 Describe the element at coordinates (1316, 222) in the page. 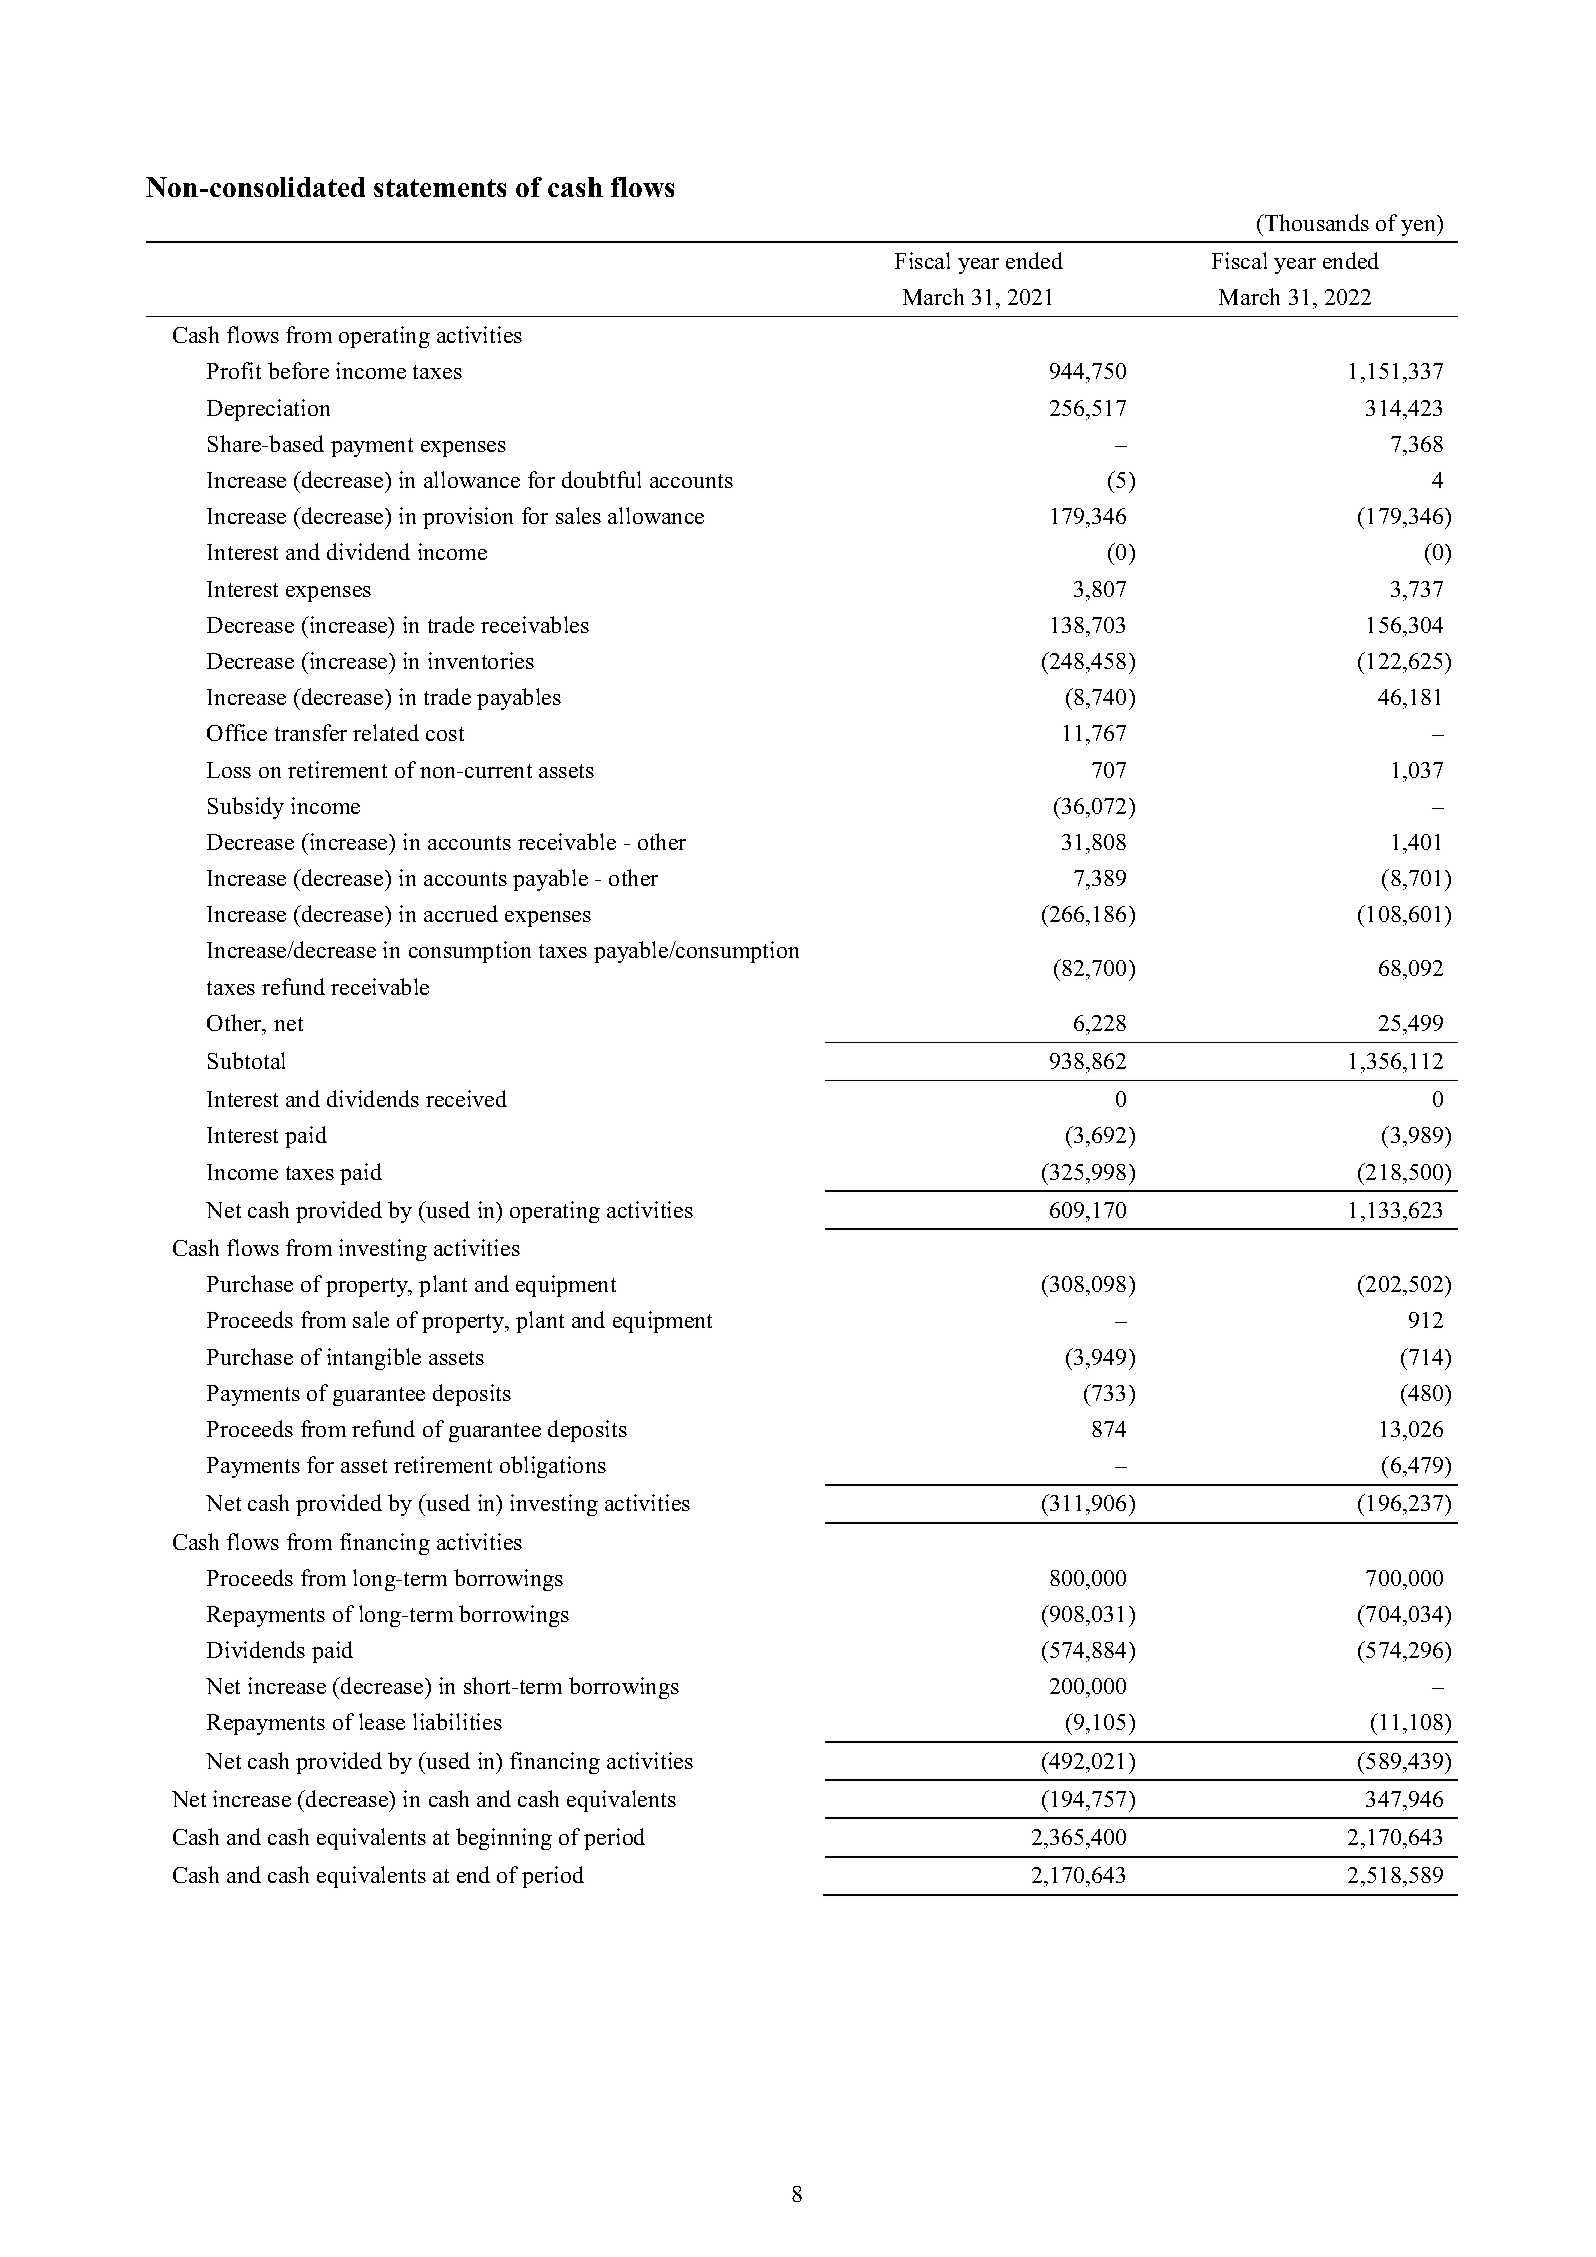

I see `Thousands` at that location.
